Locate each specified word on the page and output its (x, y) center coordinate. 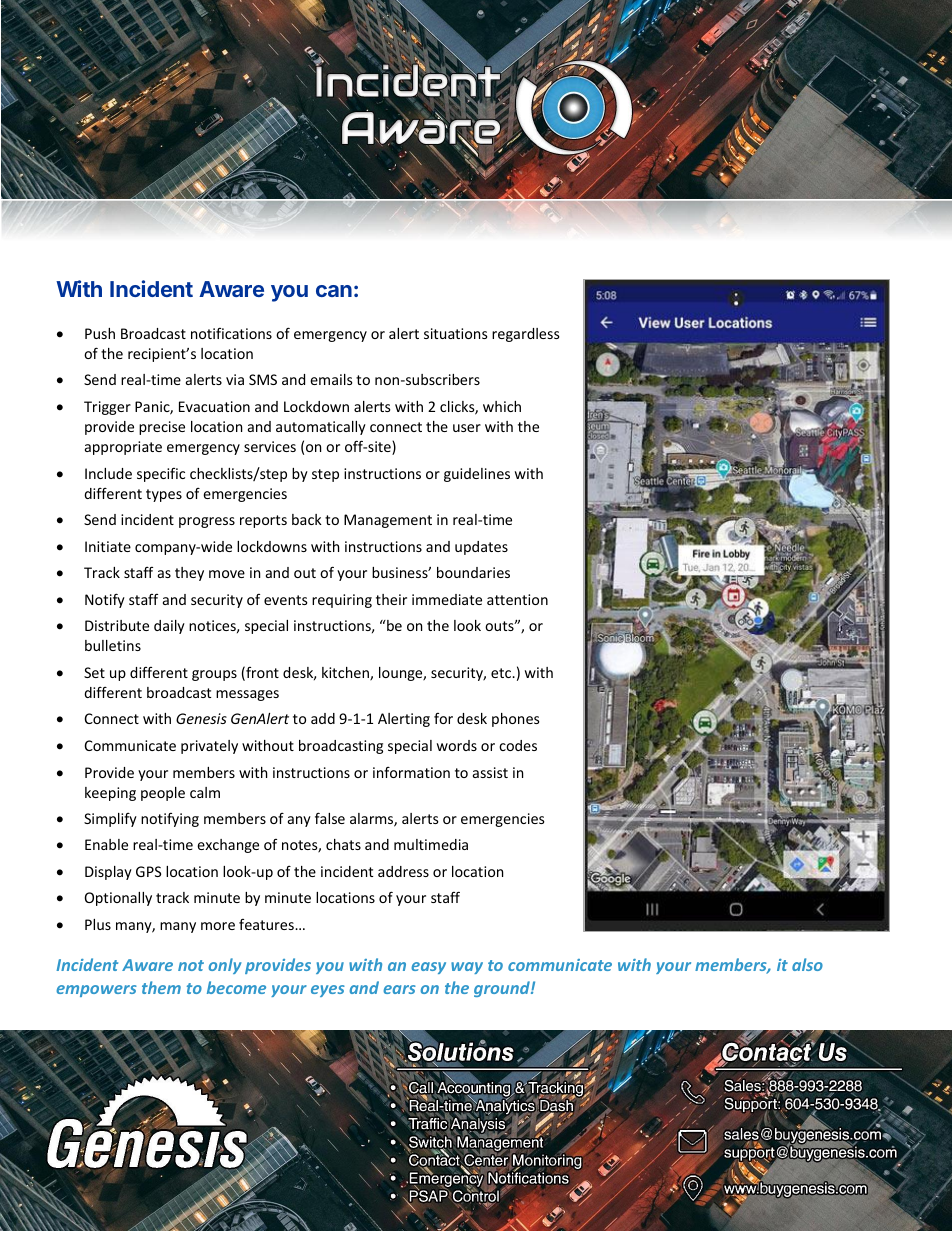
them (161, 987)
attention (517, 599)
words (457, 745)
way (467, 968)
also (807, 964)
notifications (231, 333)
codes (518, 745)
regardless (526, 335)
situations (456, 333)
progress (207, 522)
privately (209, 747)
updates (481, 548)
